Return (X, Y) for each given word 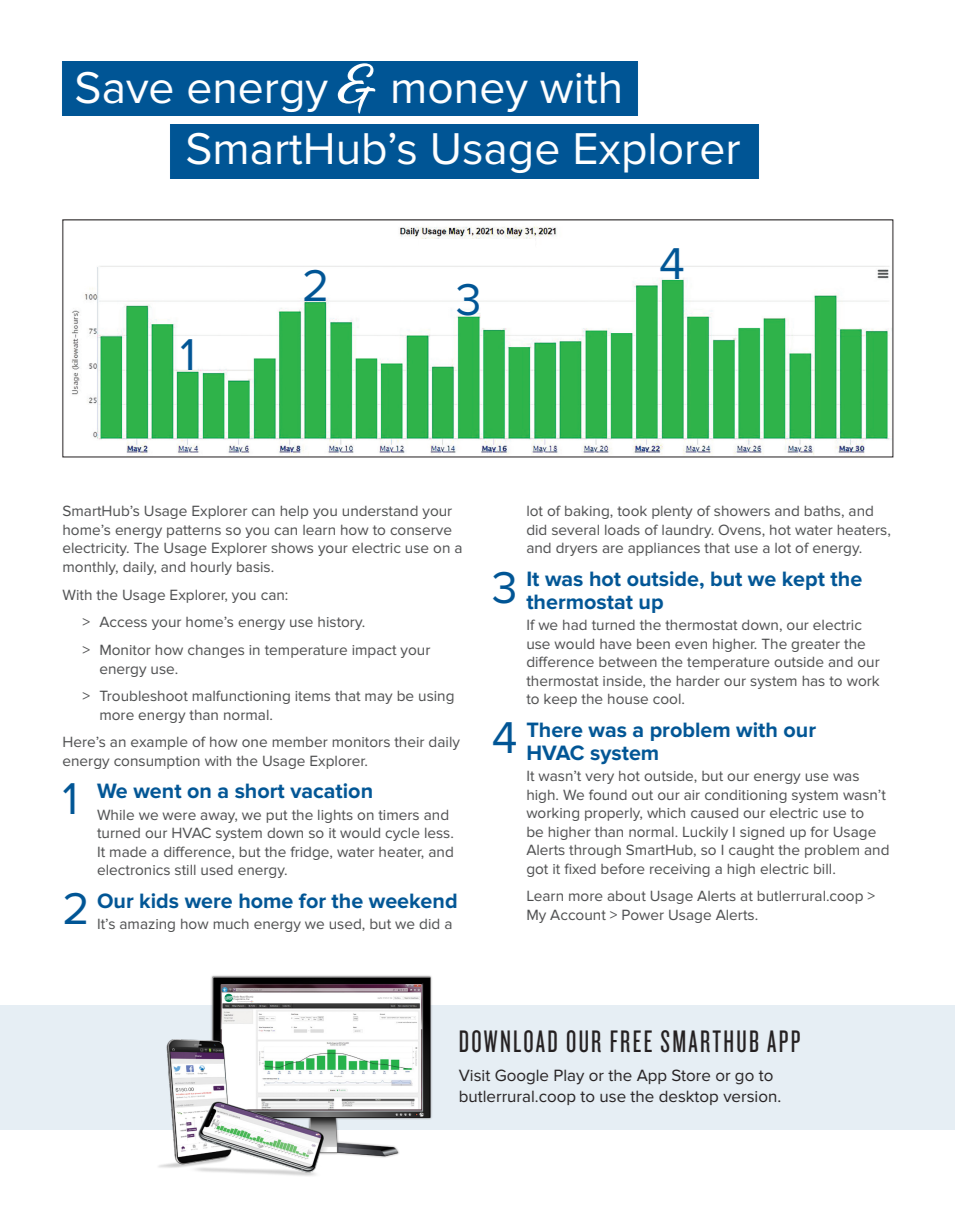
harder (698, 681)
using (436, 697)
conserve (421, 531)
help (294, 512)
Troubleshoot (144, 695)
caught (751, 851)
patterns (194, 531)
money (460, 96)
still (185, 870)
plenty (672, 512)
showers (742, 511)
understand (380, 511)
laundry (688, 531)
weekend (413, 900)
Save (124, 87)
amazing (147, 925)
